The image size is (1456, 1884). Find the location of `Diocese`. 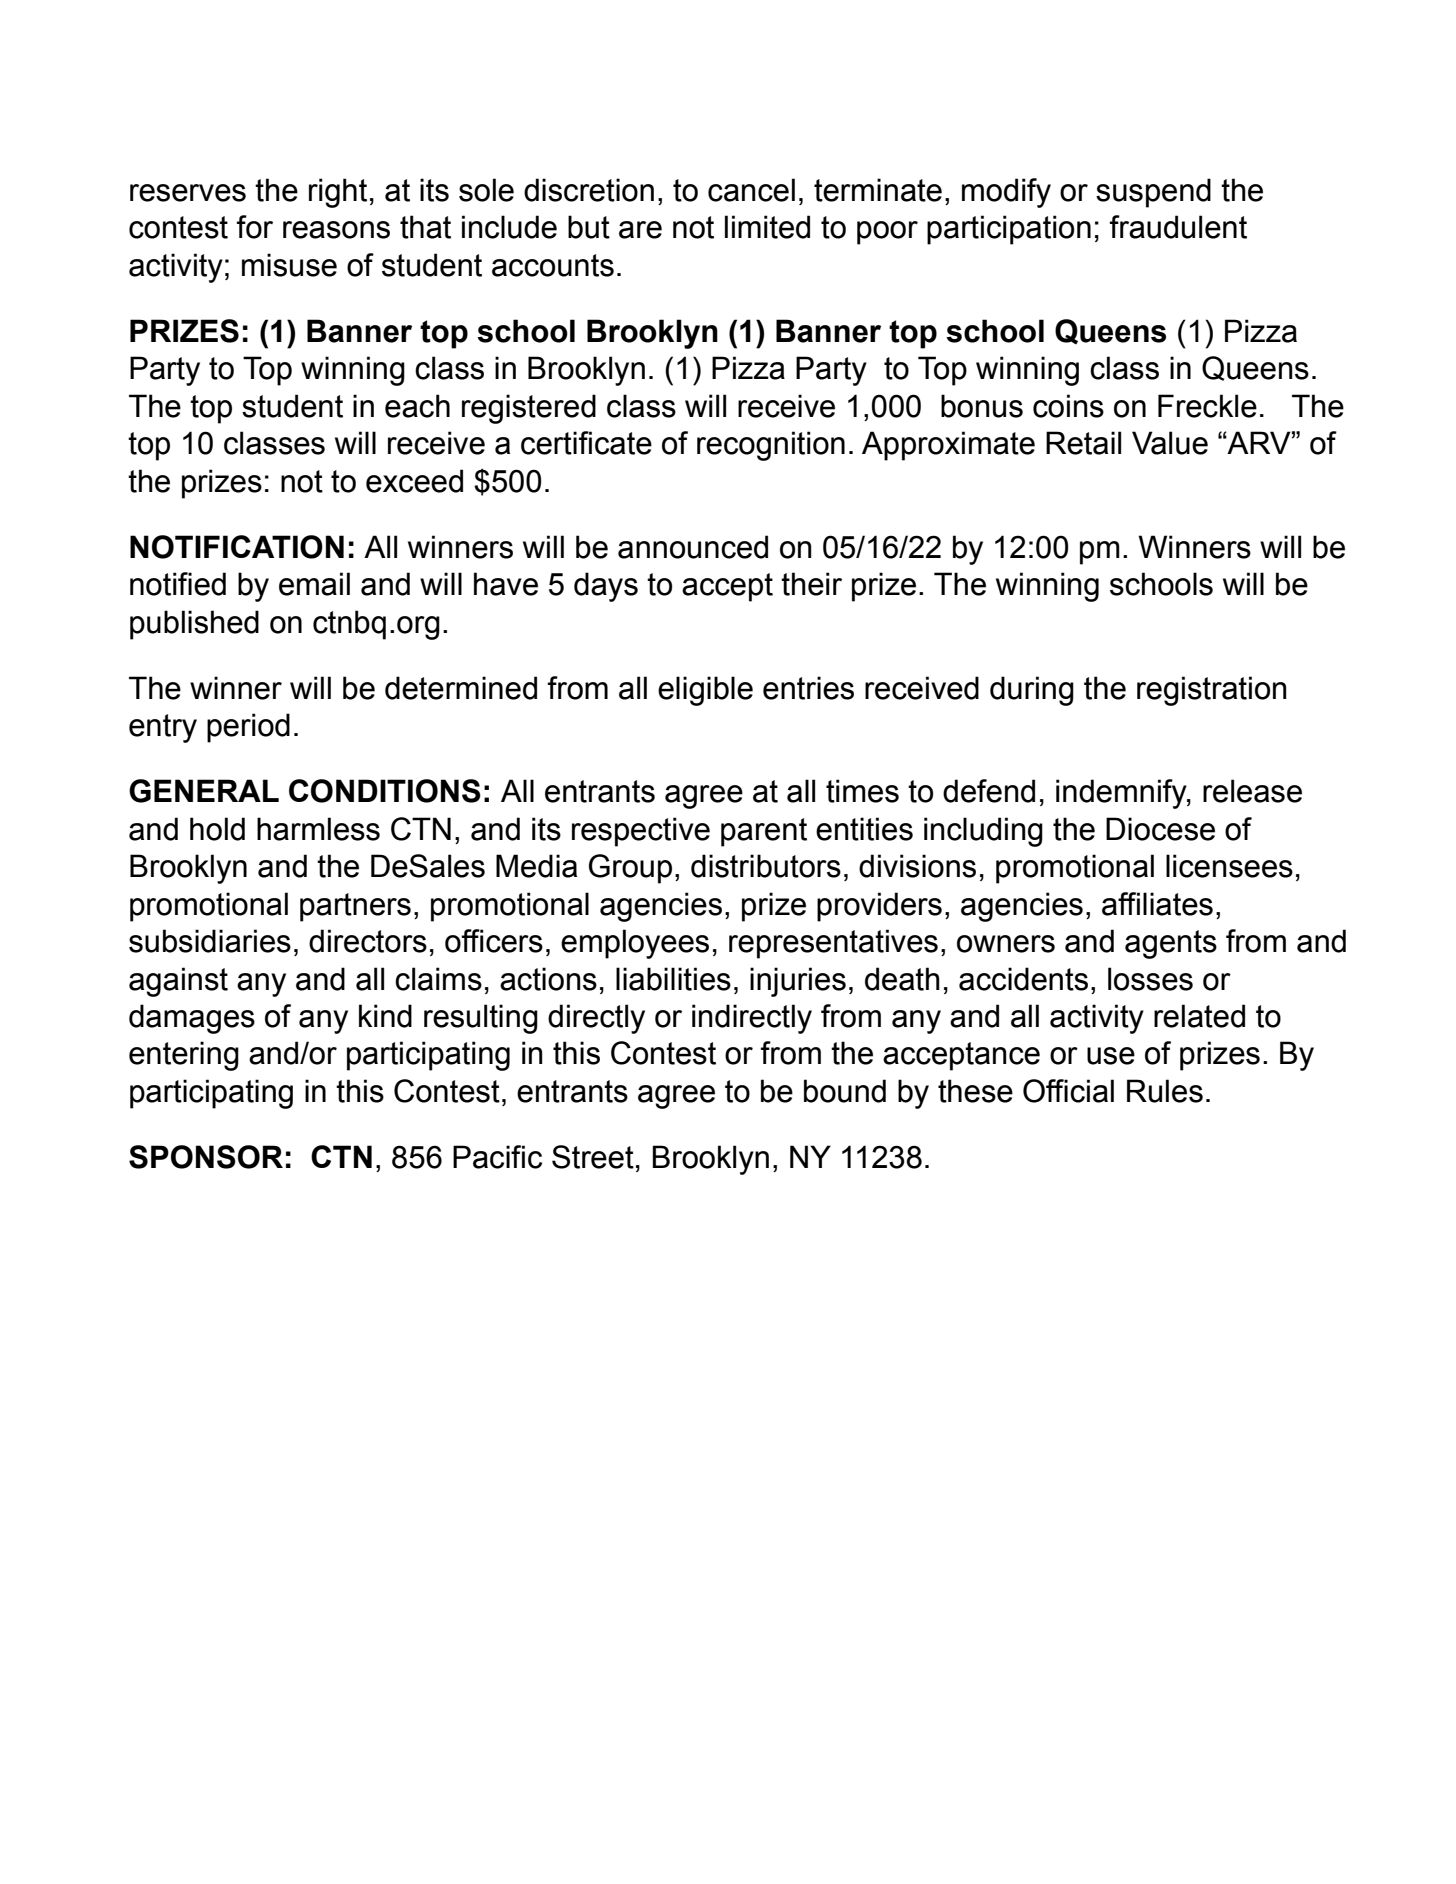

Diocese is located at coordinates (1160, 829).
